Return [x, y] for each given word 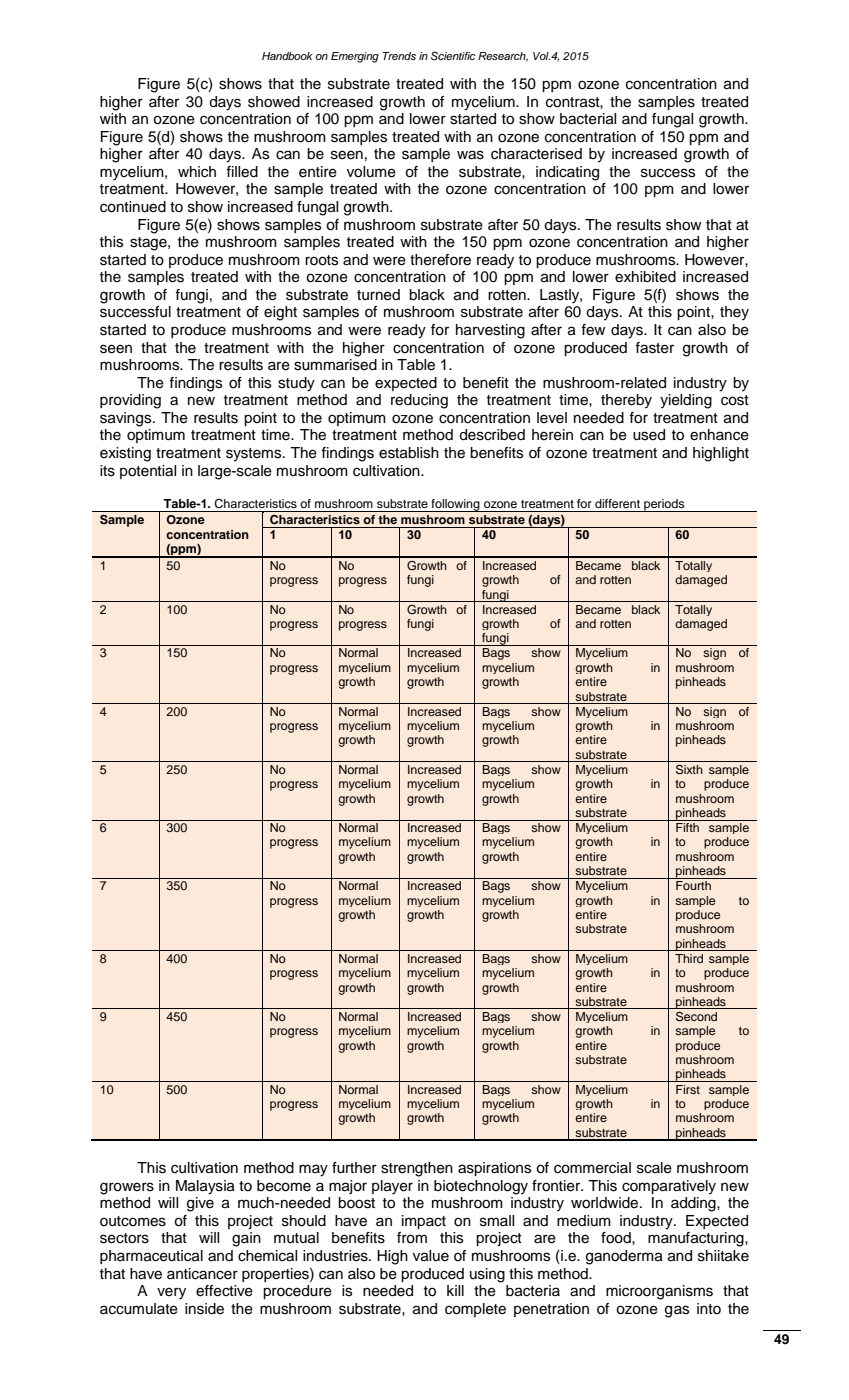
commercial [592, 1168]
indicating [567, 173]
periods [664, 505]
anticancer [202, 1274]
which [197, 172]
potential [148, 472]
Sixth [689, 770]
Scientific [453, 55]
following [455, 505]
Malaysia [205, 1187]
